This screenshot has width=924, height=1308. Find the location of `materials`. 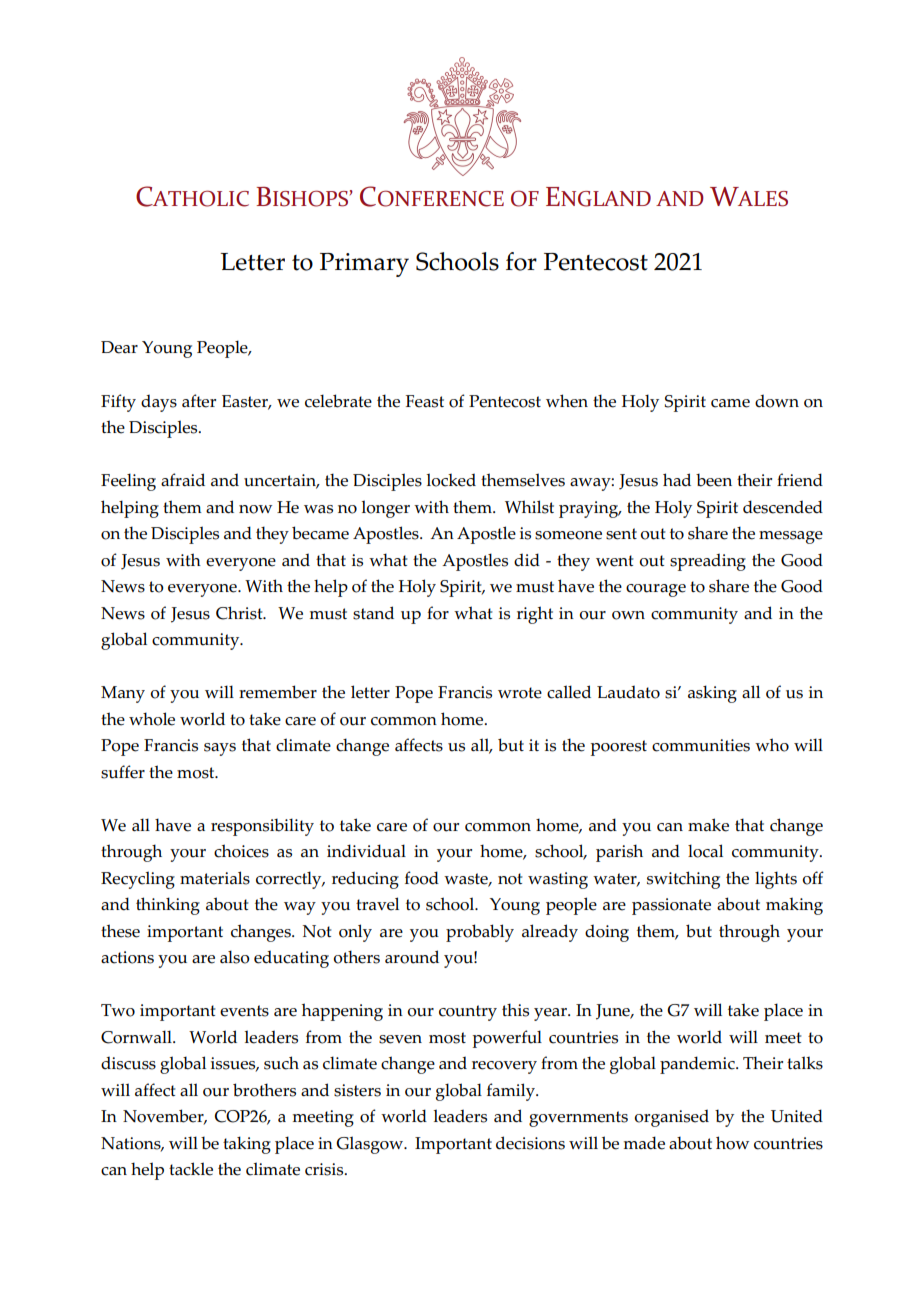

materials is located at coordinates (215, 878).
